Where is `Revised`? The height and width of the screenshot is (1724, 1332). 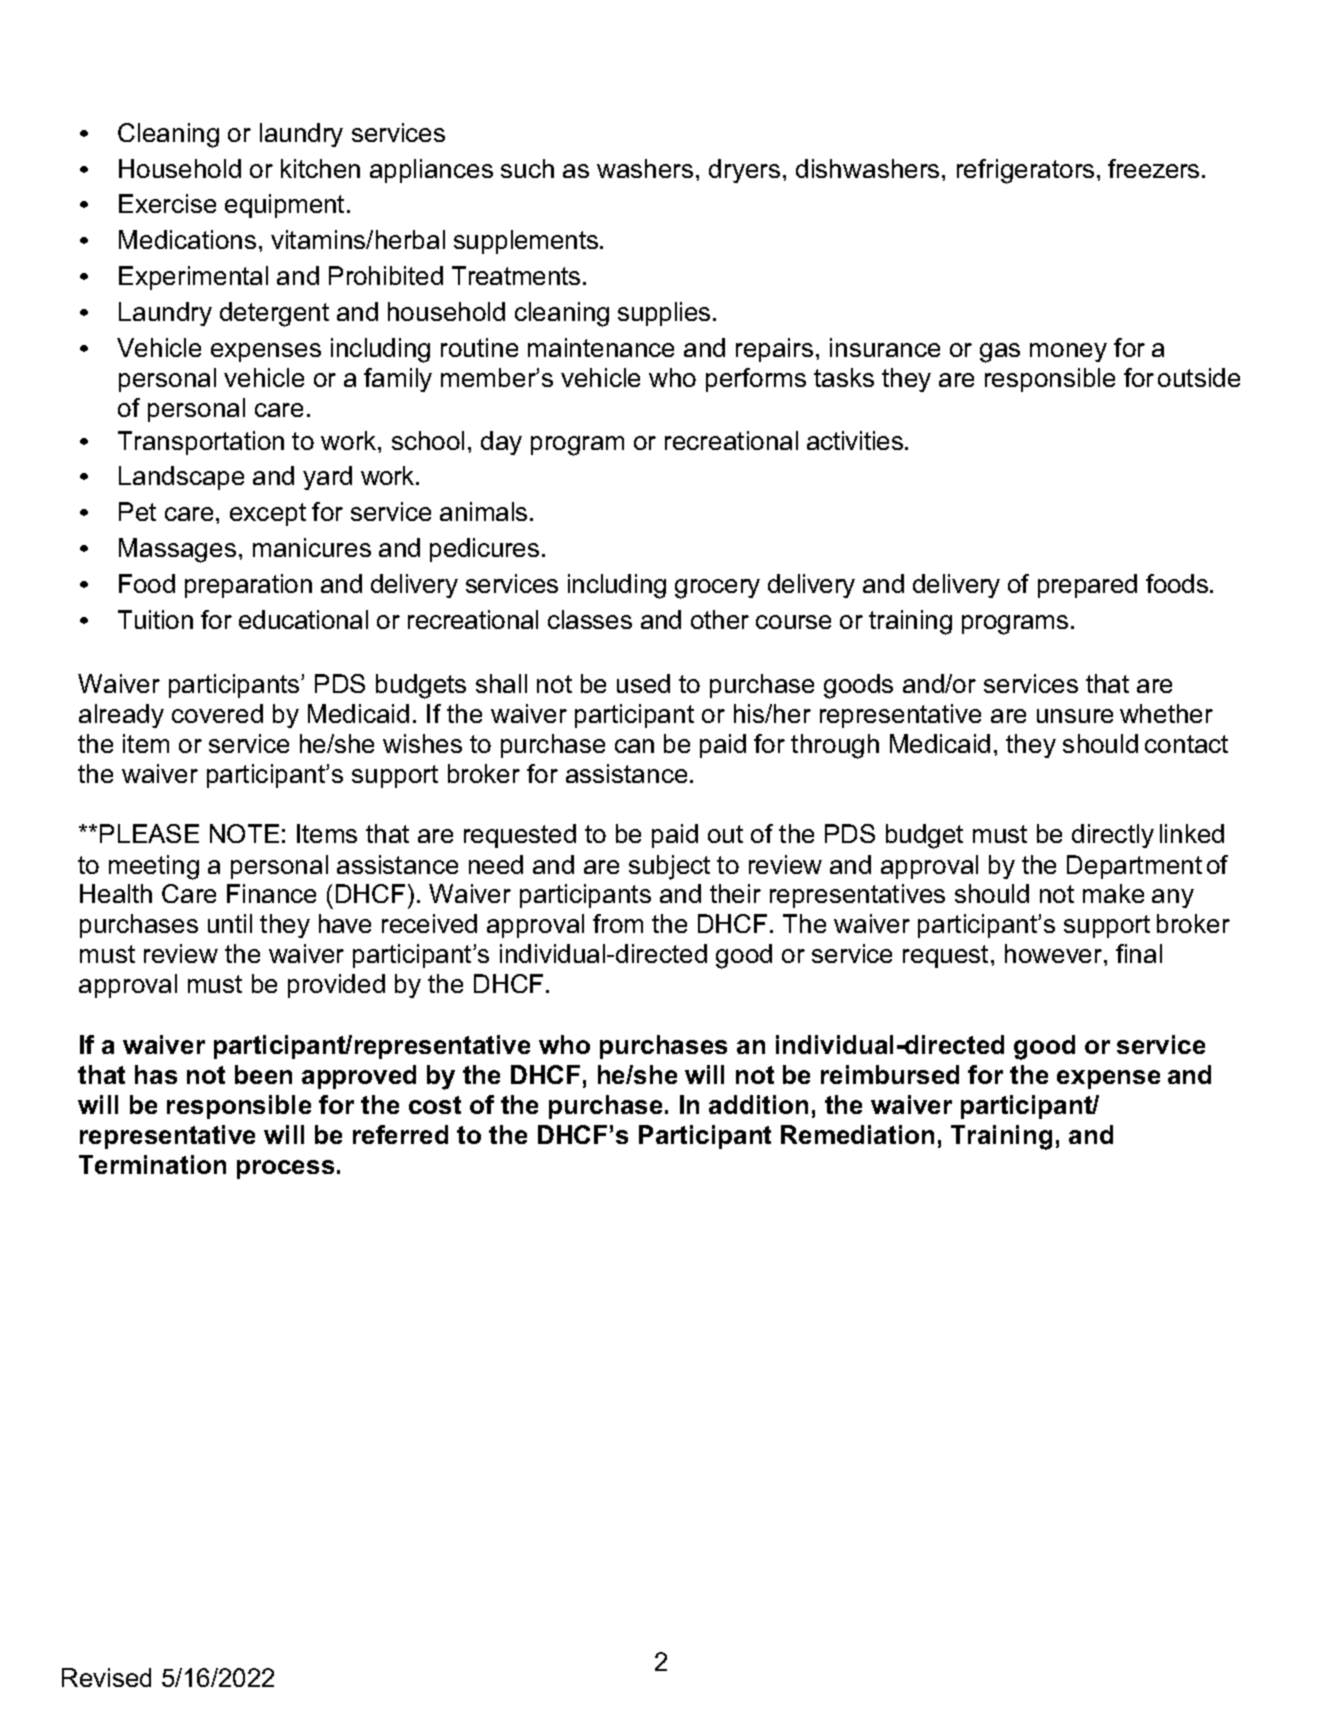
Revised is located at coordinates (106, 1677).
